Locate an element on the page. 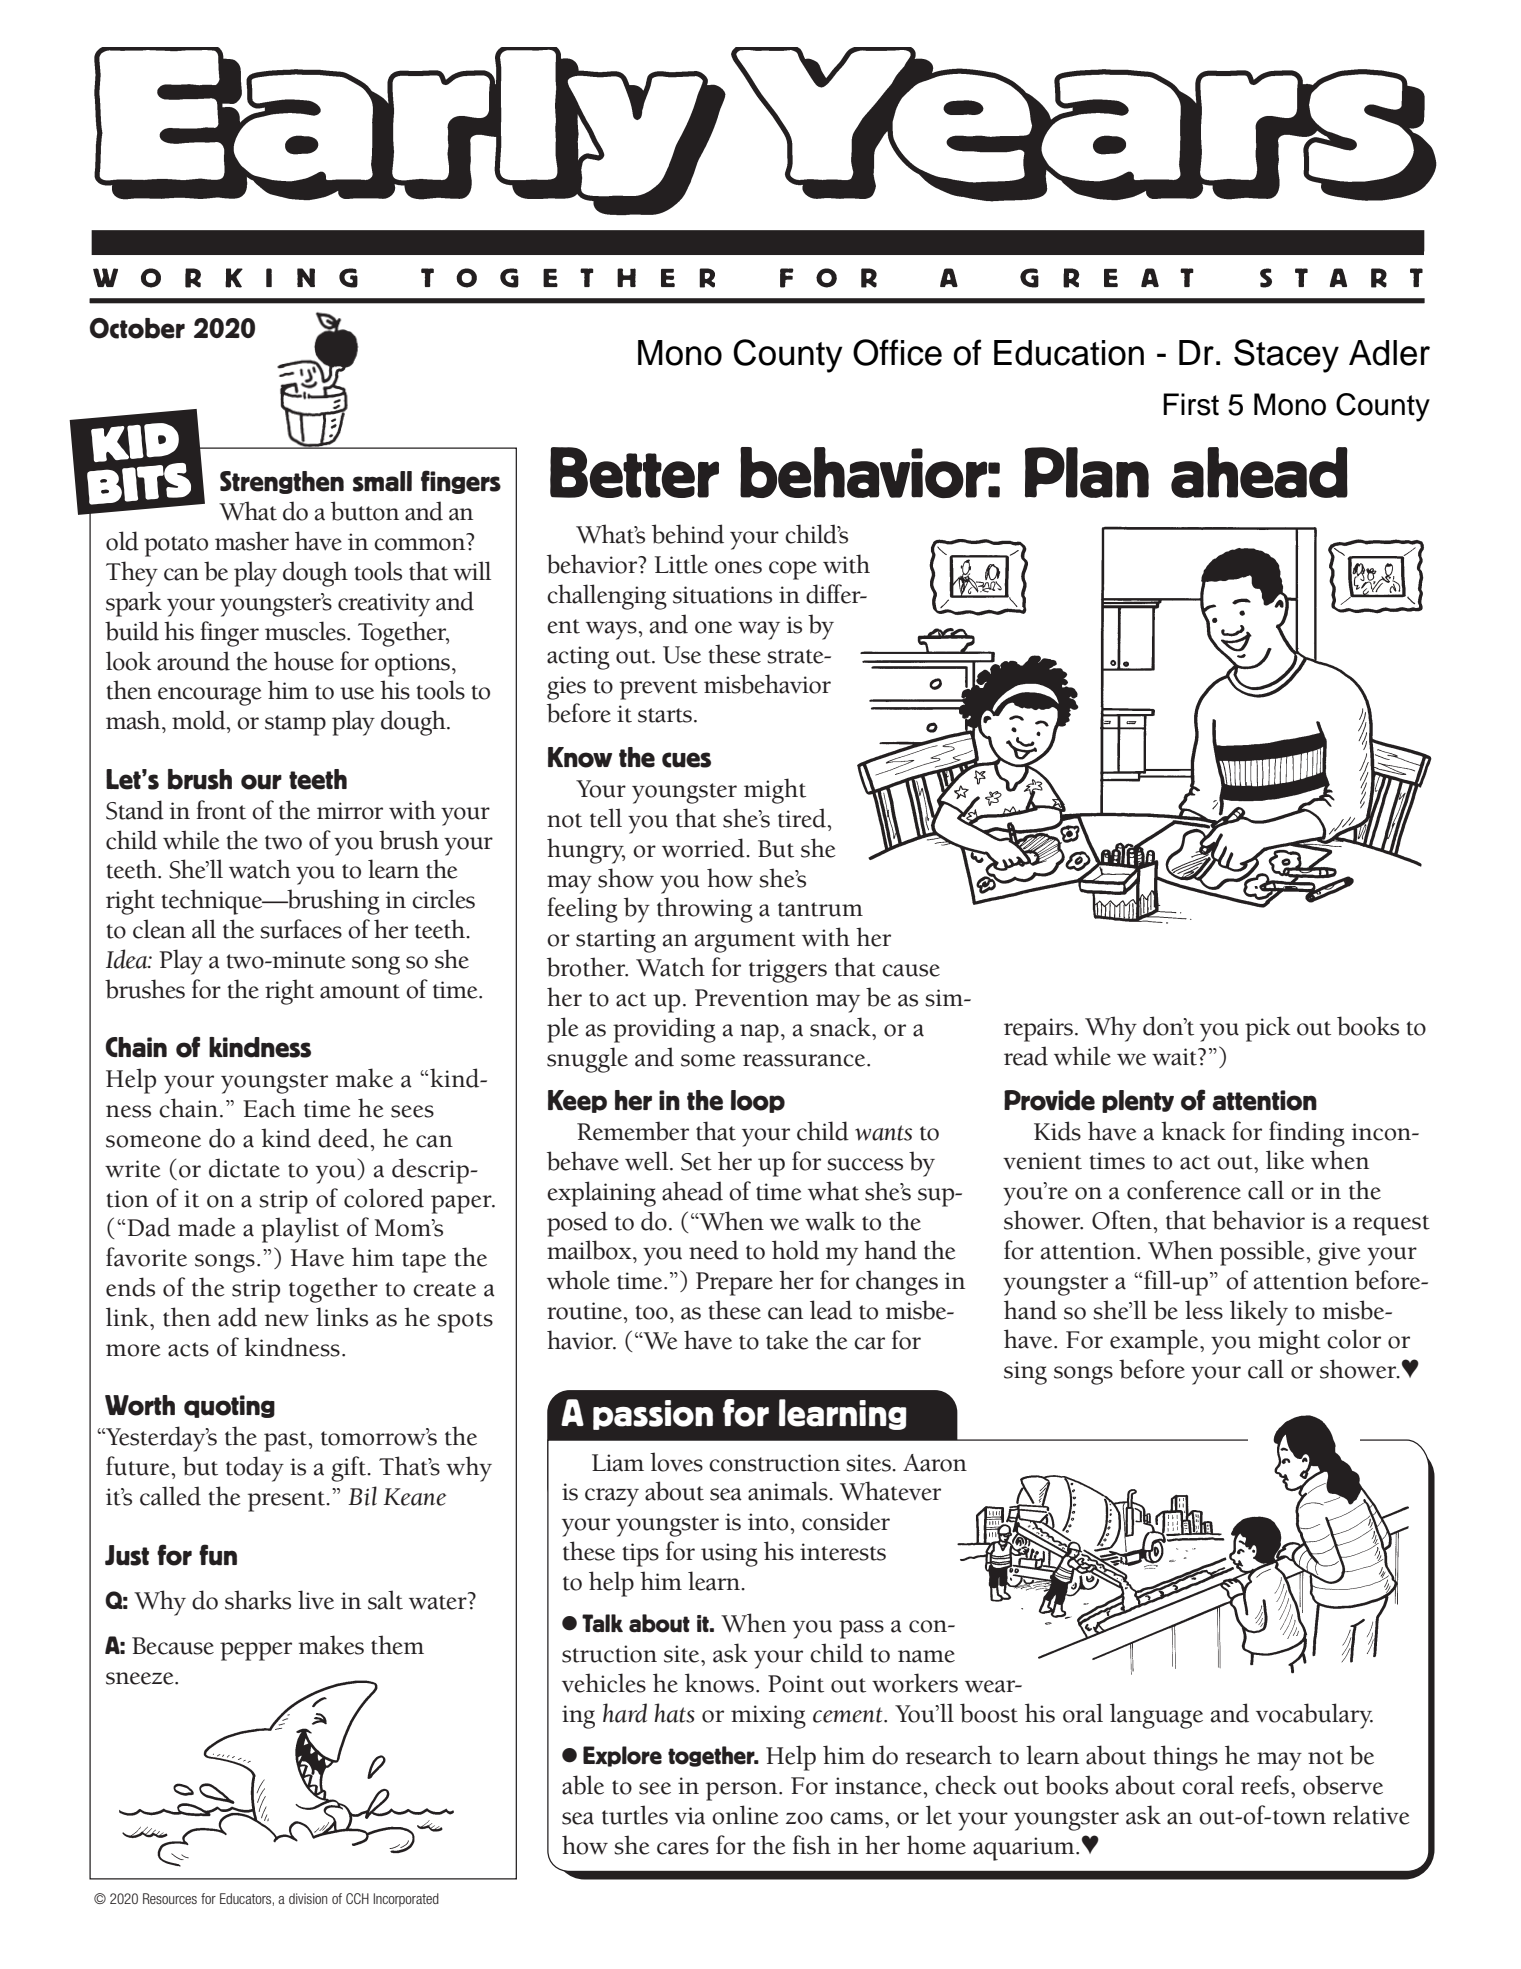  worried is located at coordinates (704, 848).
